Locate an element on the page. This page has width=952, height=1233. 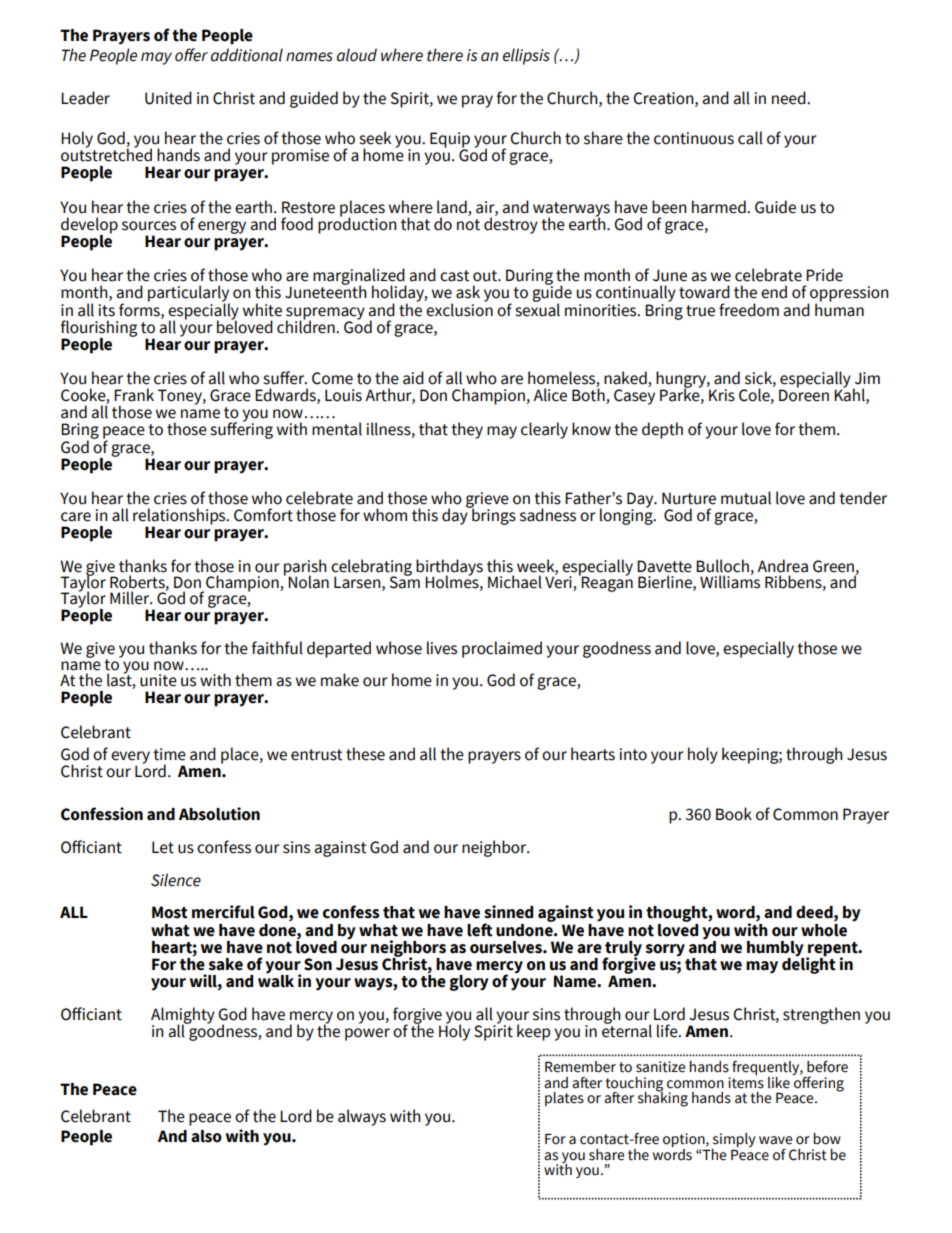
Leader is located at coordinates (85, 98).
